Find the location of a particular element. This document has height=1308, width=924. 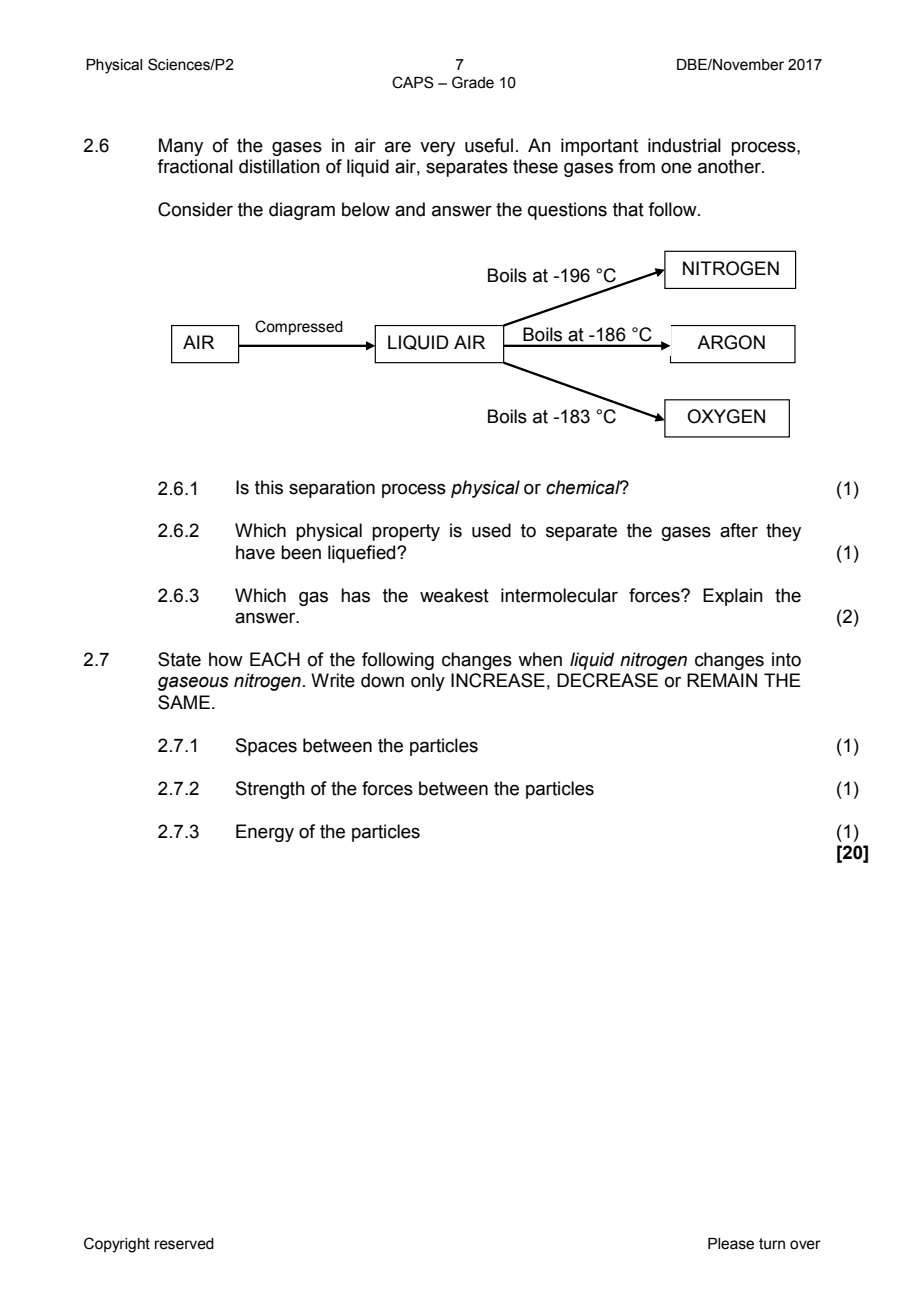

REMAIN is located at coordinates (722, 680).
